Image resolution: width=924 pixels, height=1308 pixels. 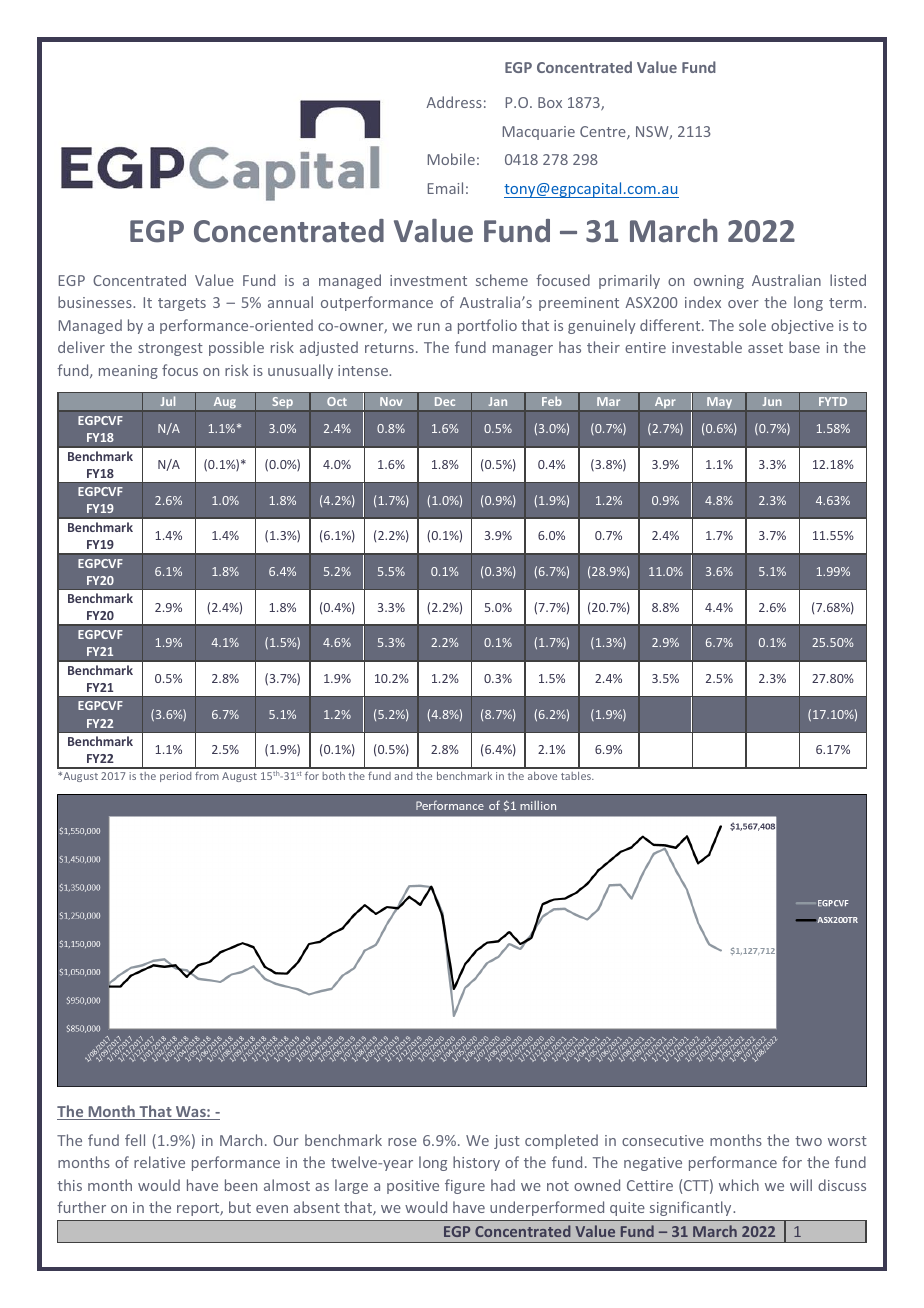 What do you see at coordinates (175, 777) in the page?
I see `period` at bounding box center [175, 777].
